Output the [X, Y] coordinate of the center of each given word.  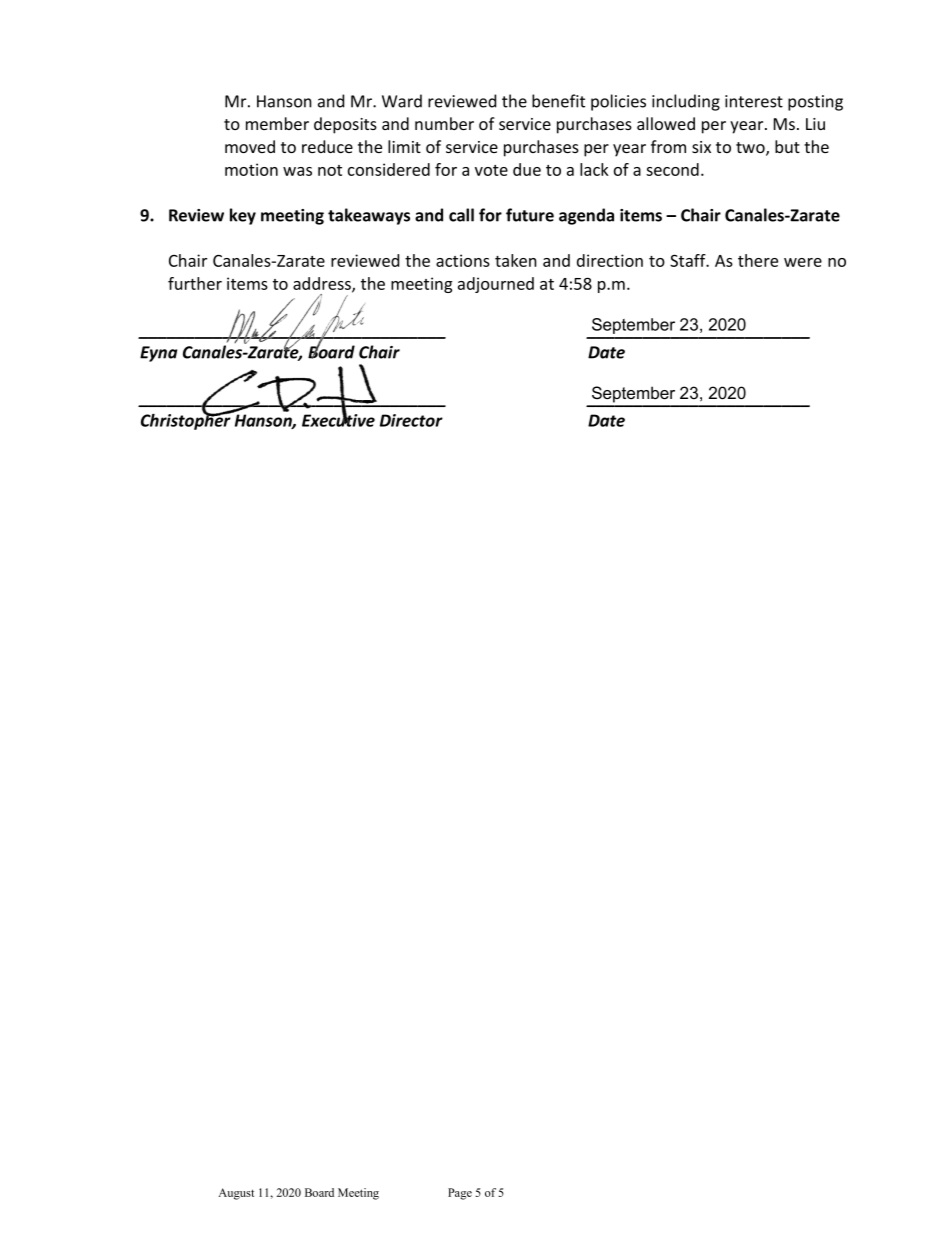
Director [411, 420]
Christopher [187, 421]
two [751, 149]
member [277, 123]
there [758, 260]
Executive [338, 419]
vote [491, 170]
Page [460, 1194]
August [236, 1194]
